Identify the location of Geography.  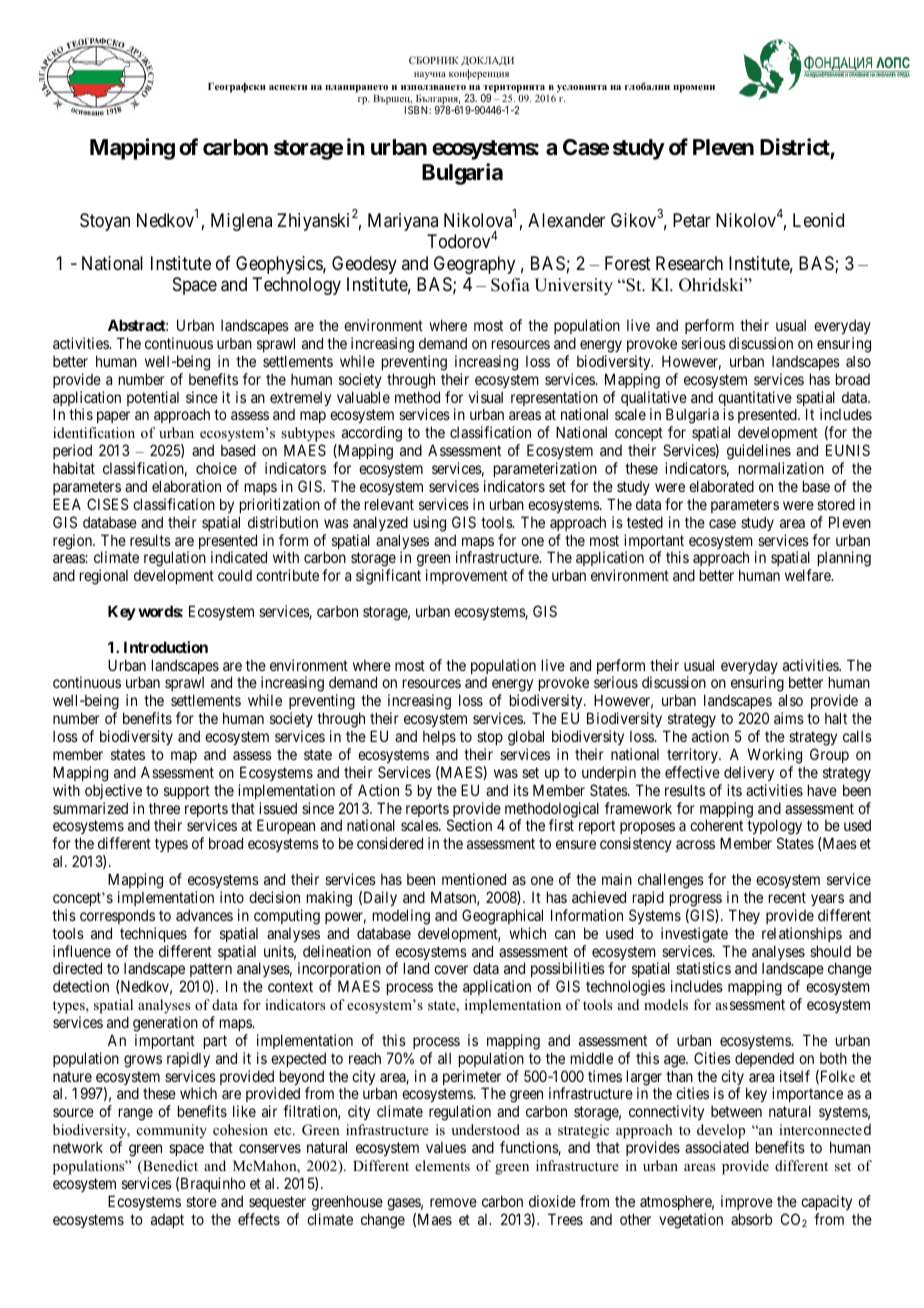
(474, 265).
